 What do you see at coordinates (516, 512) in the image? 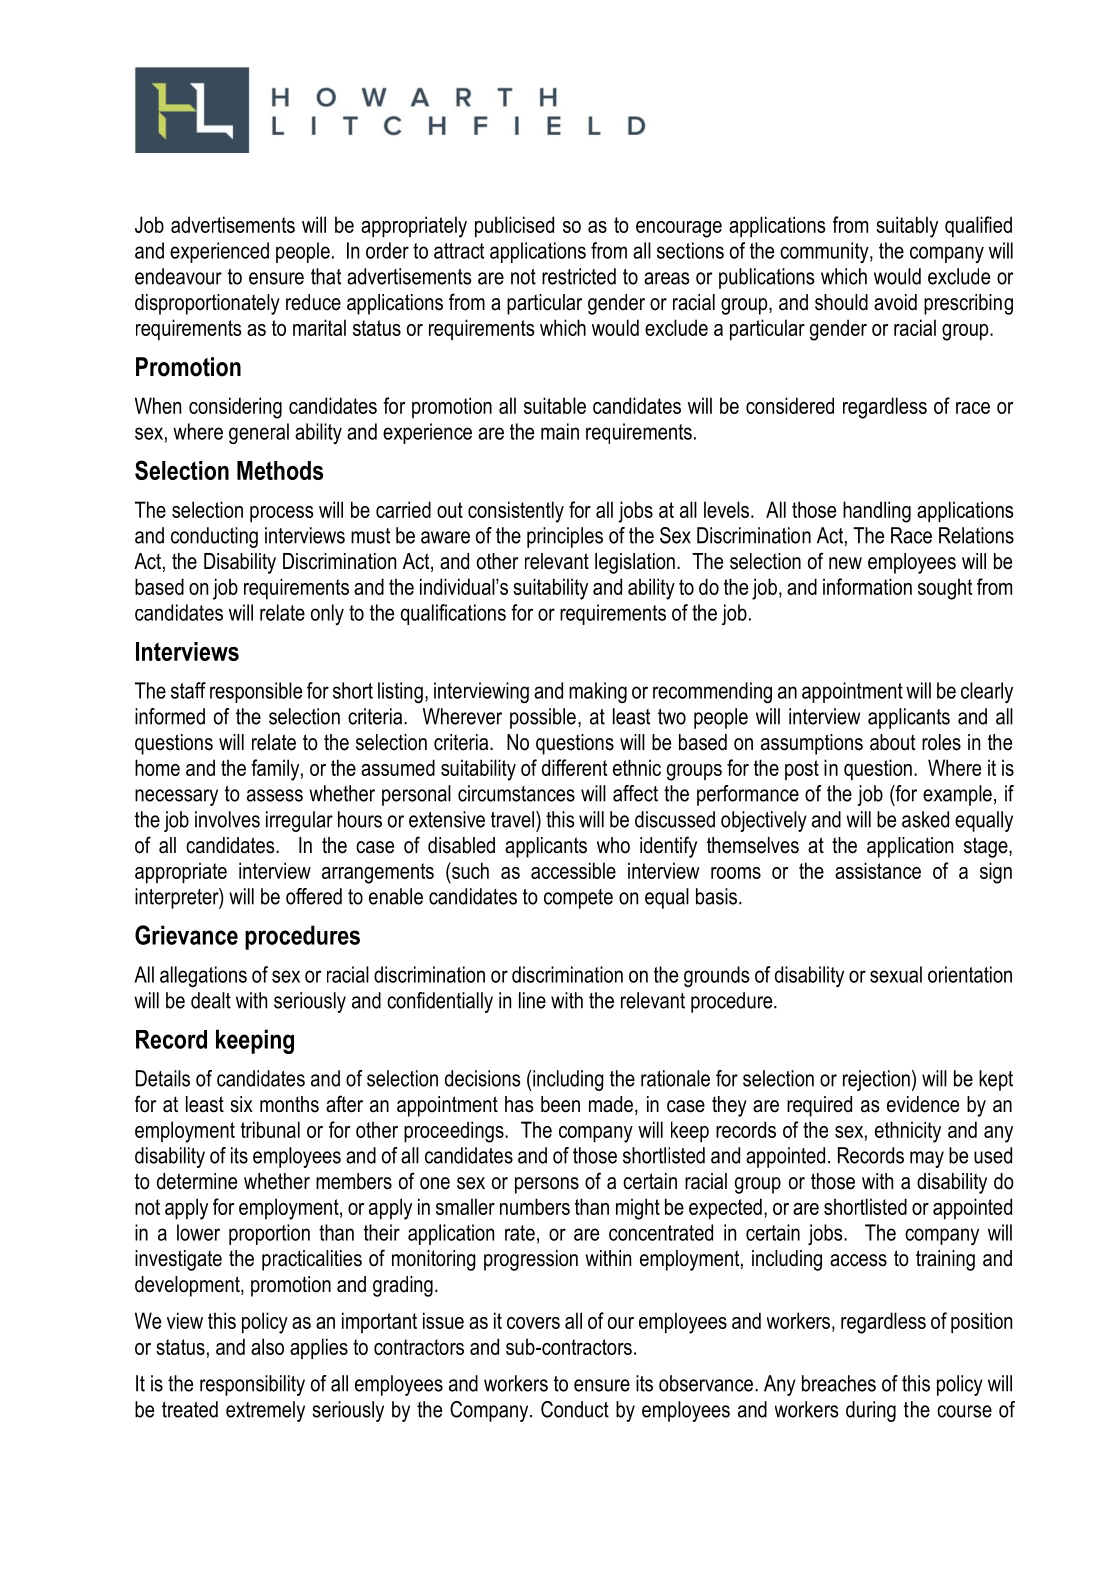
I see `consistently` at bounding box center [516, 512].
